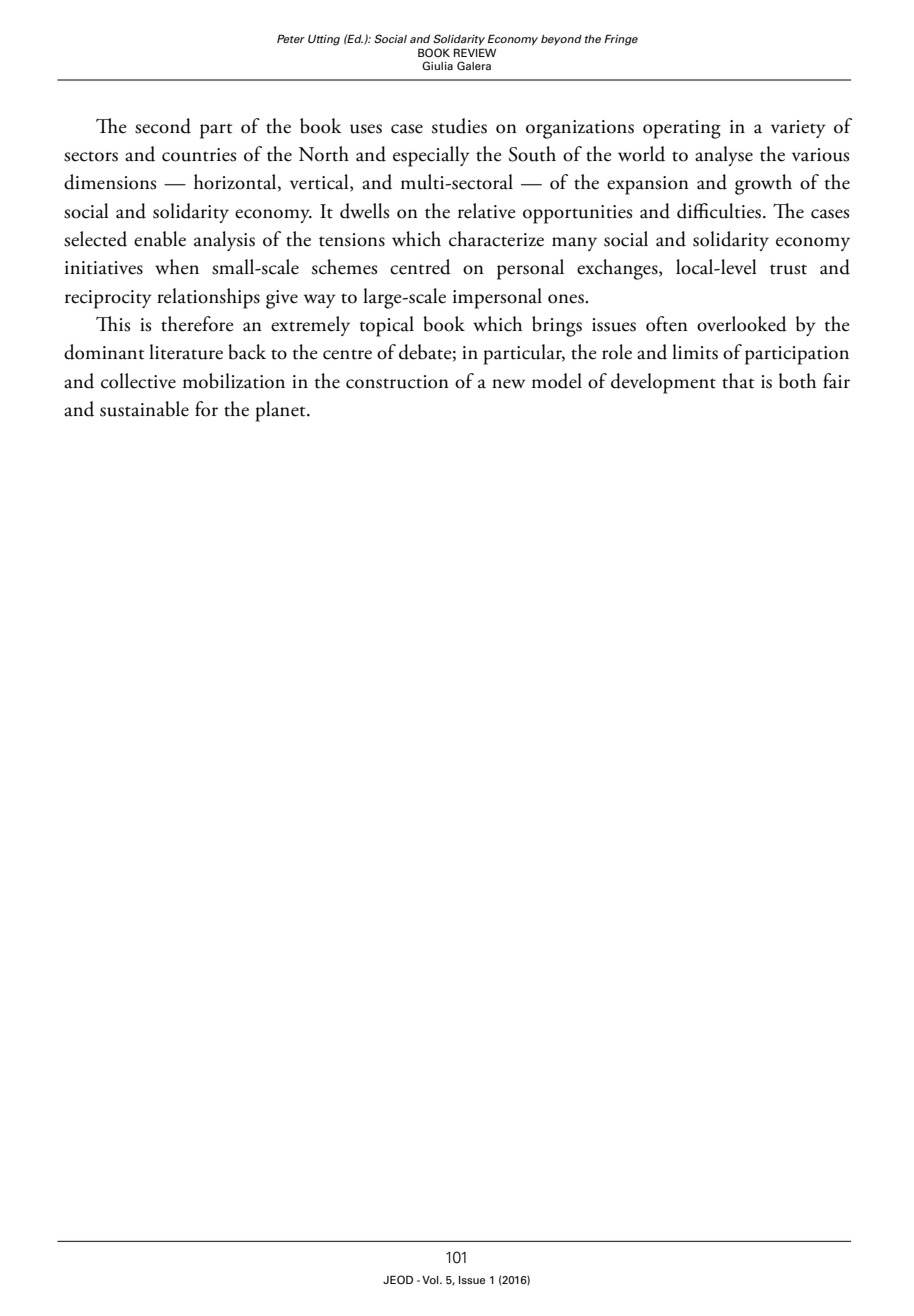  Describe the element at coordinates (163, 126) in the screenshot. I see `second` at that location.
